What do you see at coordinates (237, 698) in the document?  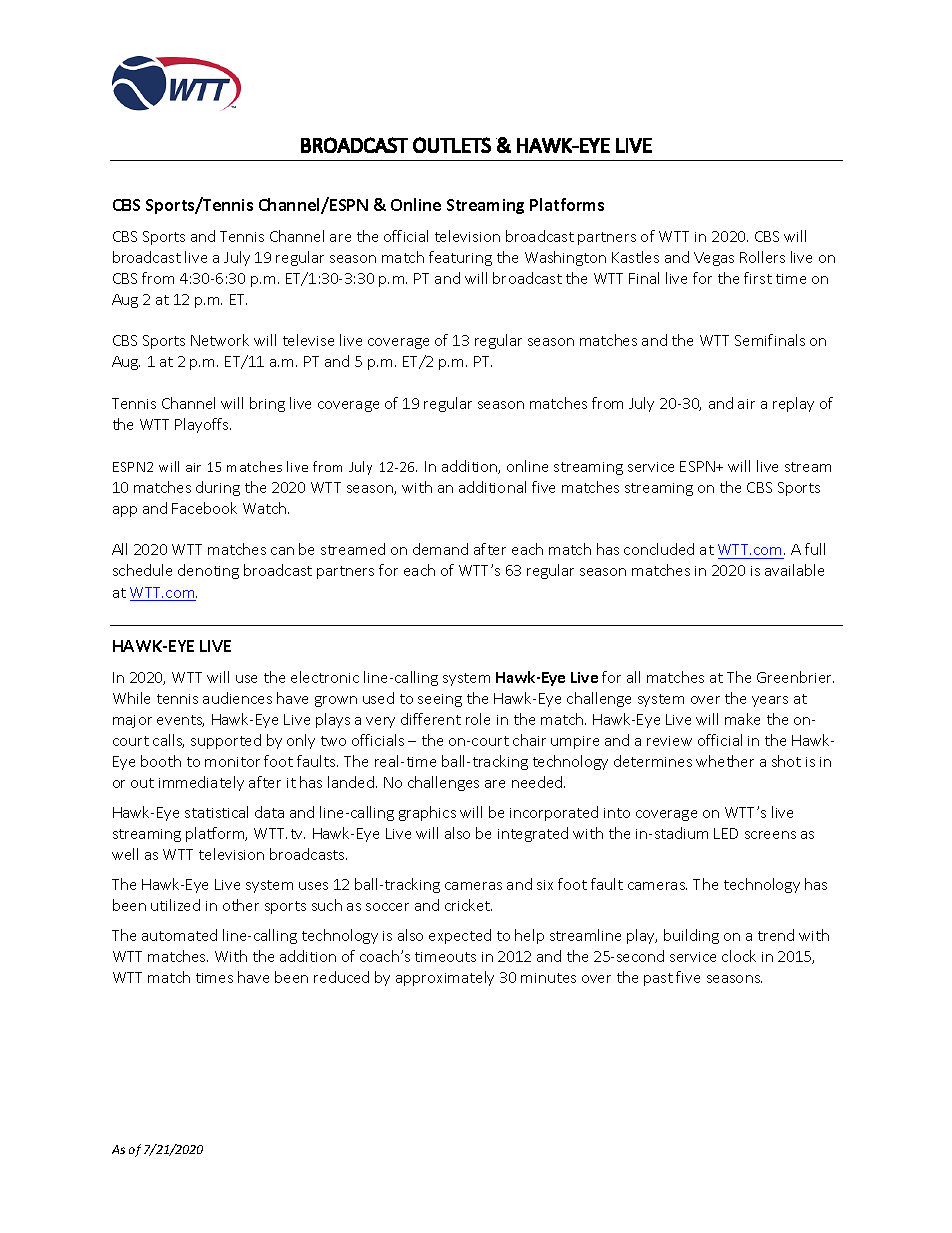 I see `audiences` at bounding box center [237, 698].
